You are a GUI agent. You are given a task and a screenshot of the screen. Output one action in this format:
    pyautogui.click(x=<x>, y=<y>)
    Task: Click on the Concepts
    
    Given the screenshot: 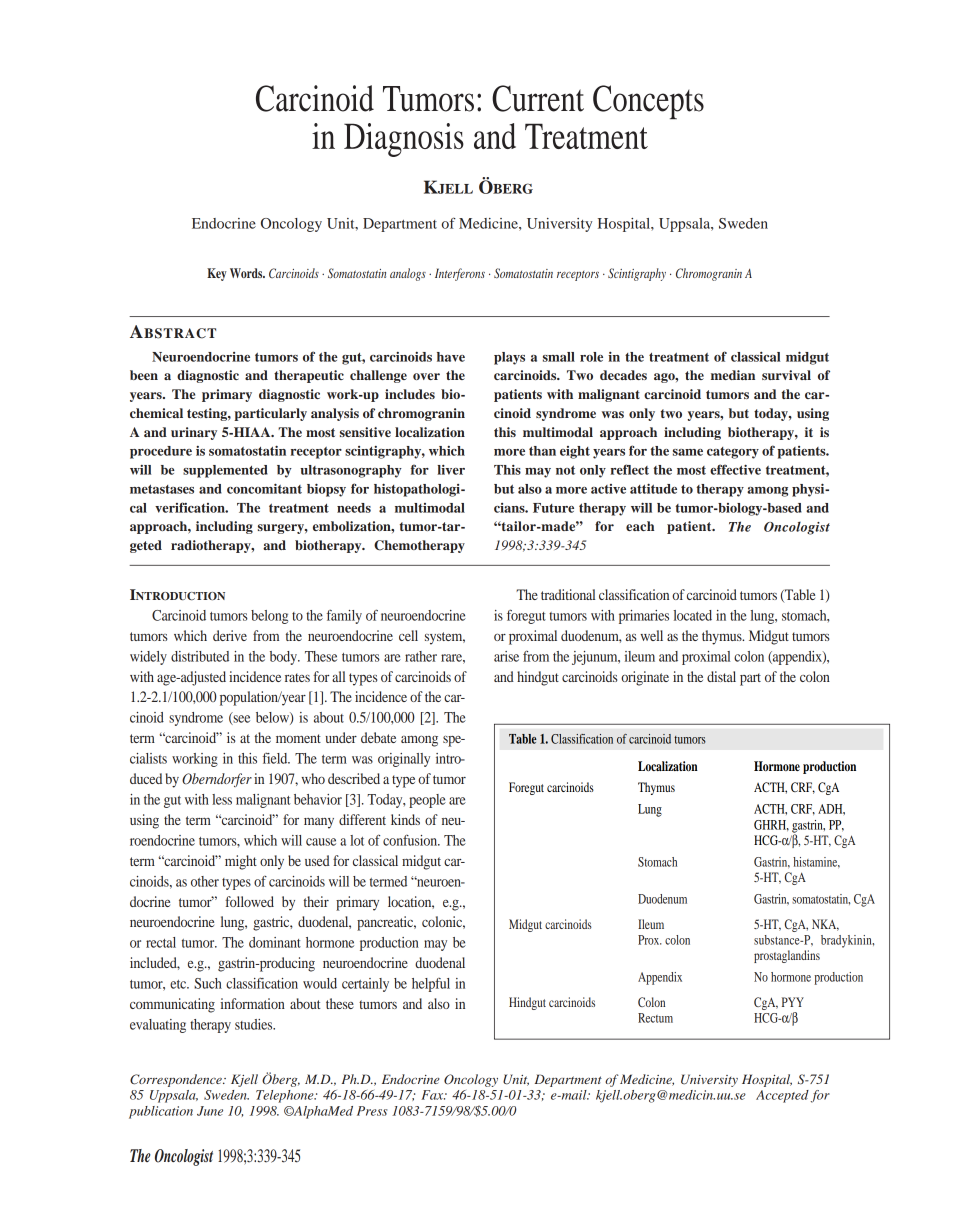 What is the action you would take?
    pyautogui.click(x=648, y=102)
